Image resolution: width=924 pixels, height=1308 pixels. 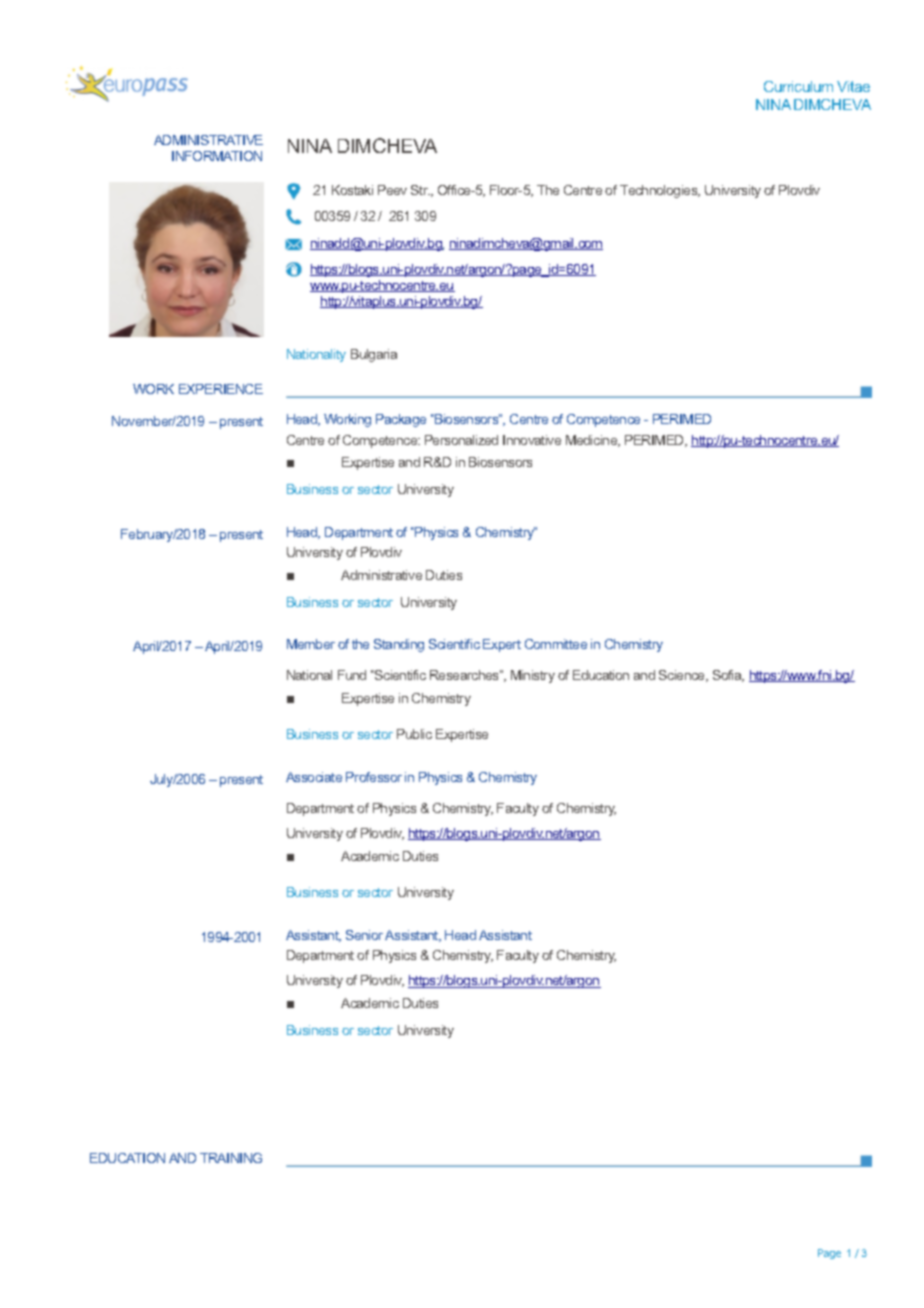 I want to click on Associate, so click(x=314, y=777).
